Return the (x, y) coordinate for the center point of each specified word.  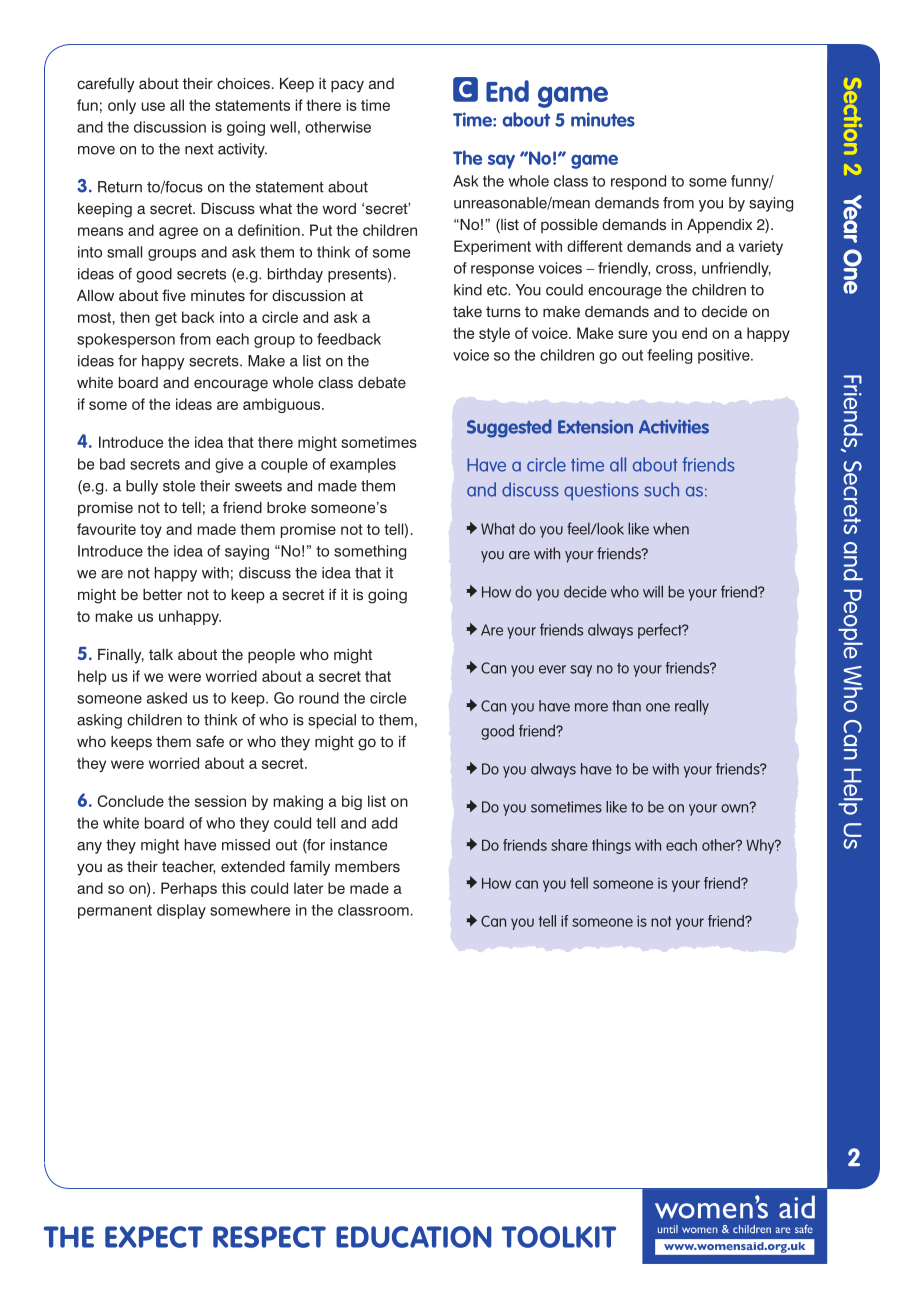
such (661, 489)
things (611, 846)
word (339, 208)
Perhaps (189, 889)
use (153, 106)
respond (638, 182)
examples (363, 465)
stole (179, 486)
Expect (154, 1237)
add (384, 823)
